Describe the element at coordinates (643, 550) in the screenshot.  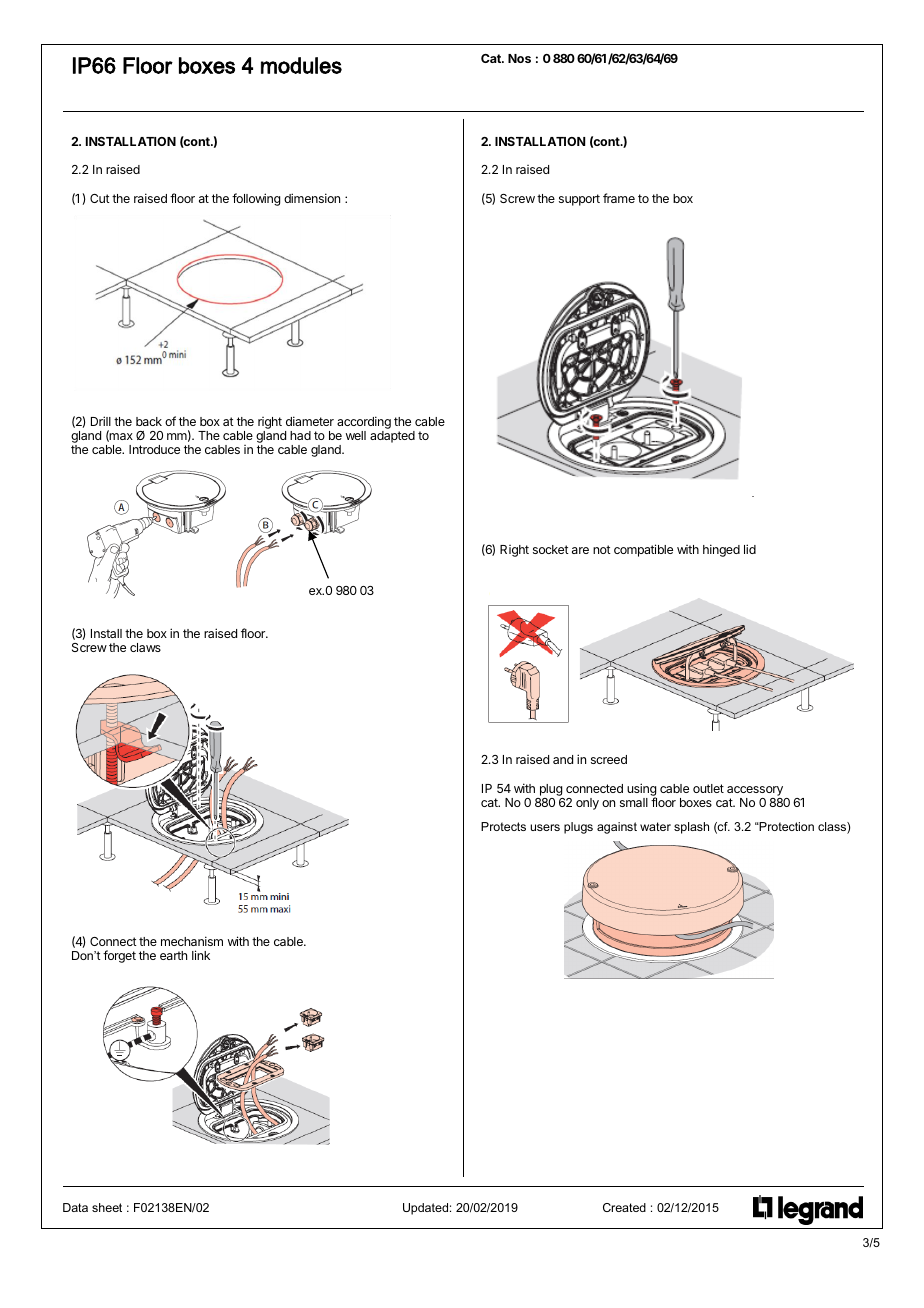
I see `compatible` at that location.
